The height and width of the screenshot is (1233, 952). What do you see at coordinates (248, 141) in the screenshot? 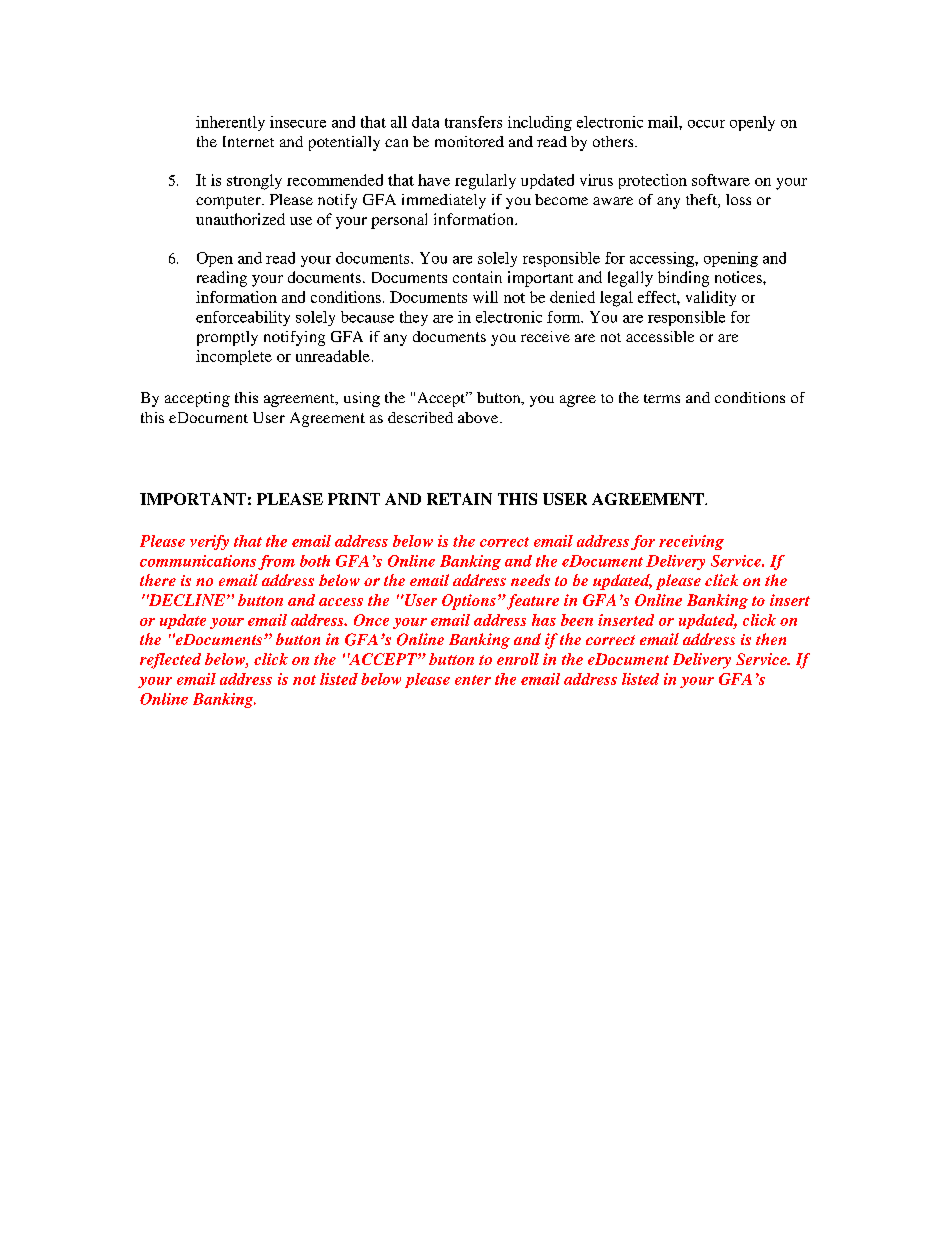
I see `Internet` at bounding box center [248, 141].
